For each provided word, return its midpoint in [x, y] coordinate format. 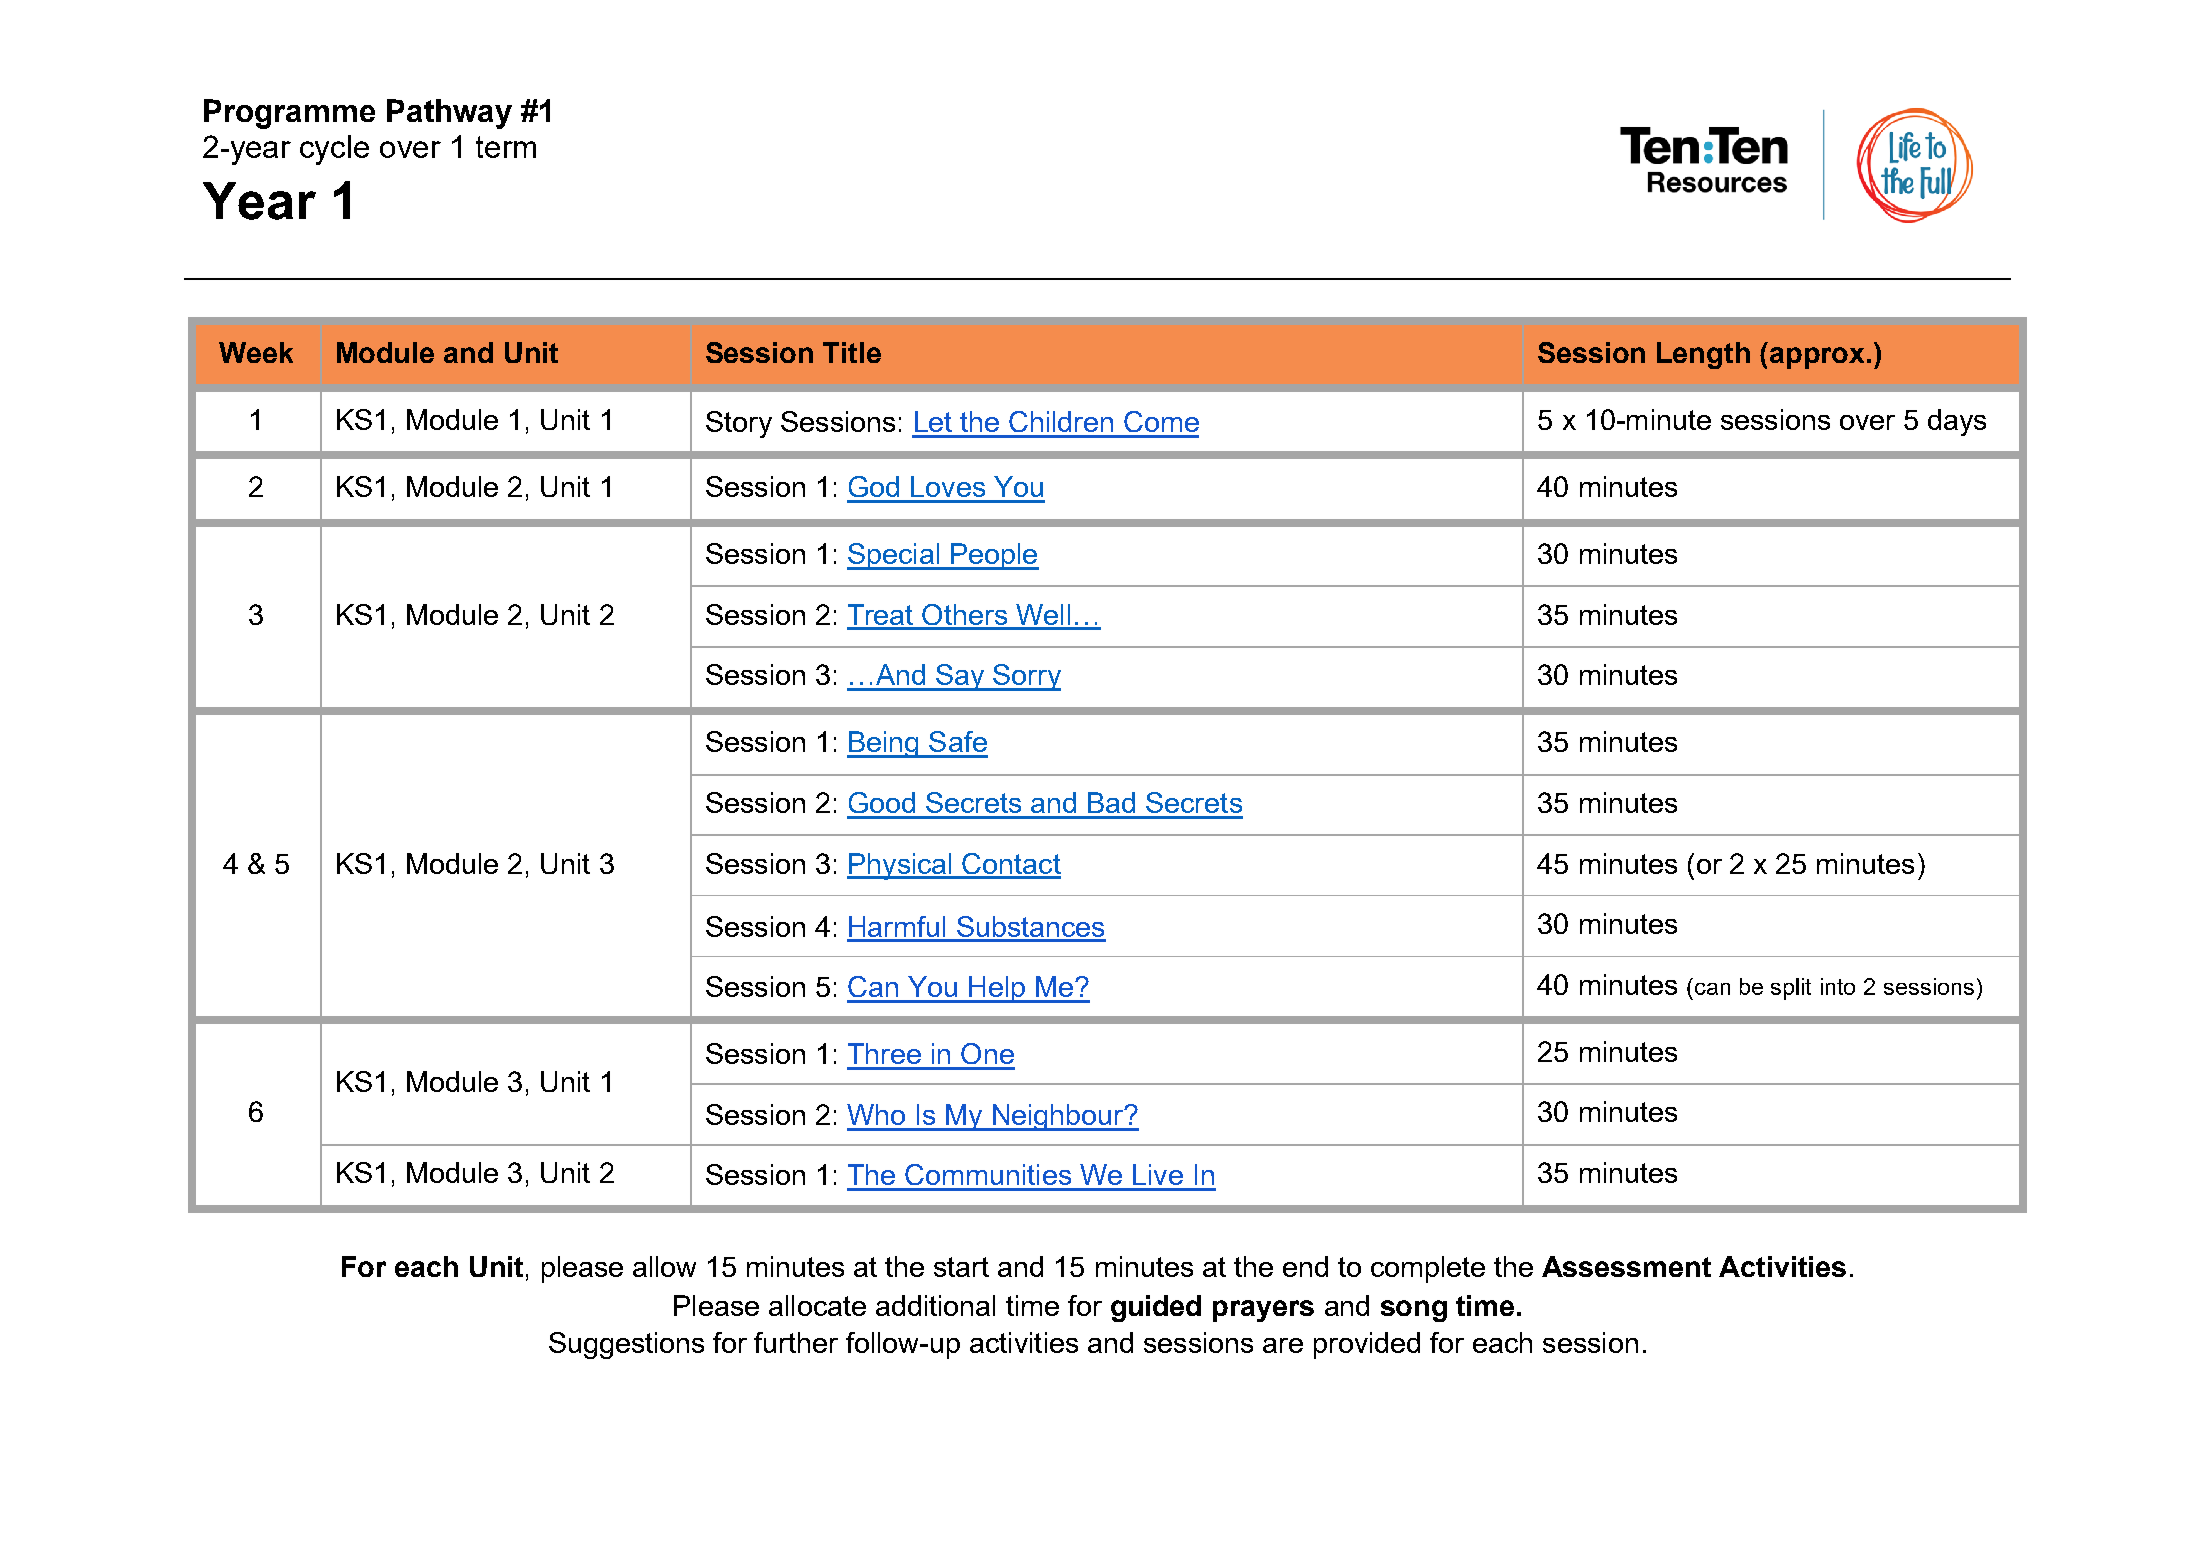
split [1791, 989]
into [1838, 986]
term [506, 147]
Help [997, 989]
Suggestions [626, 1345]
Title [852, 352]
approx [1817, 358]
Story [739, 424]
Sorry [1026, 677]
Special [894, 556]
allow [664, 1266]
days [1957, 422]
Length [1703, 355]
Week [256, 352]
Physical [900, 866]
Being [884, 744]
